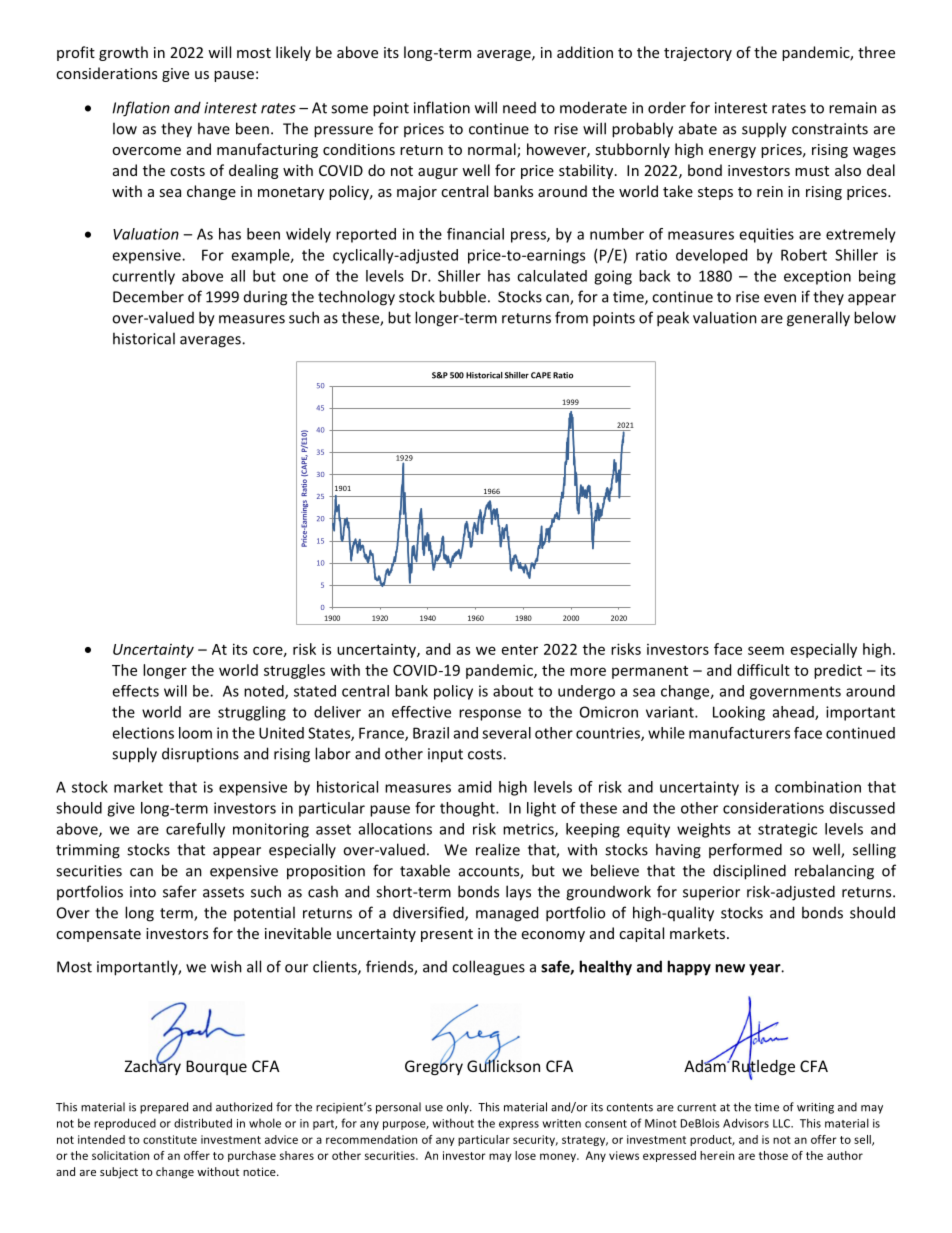 This image has width=952, height=1233. I want to click on seem, so click(766, 650).
